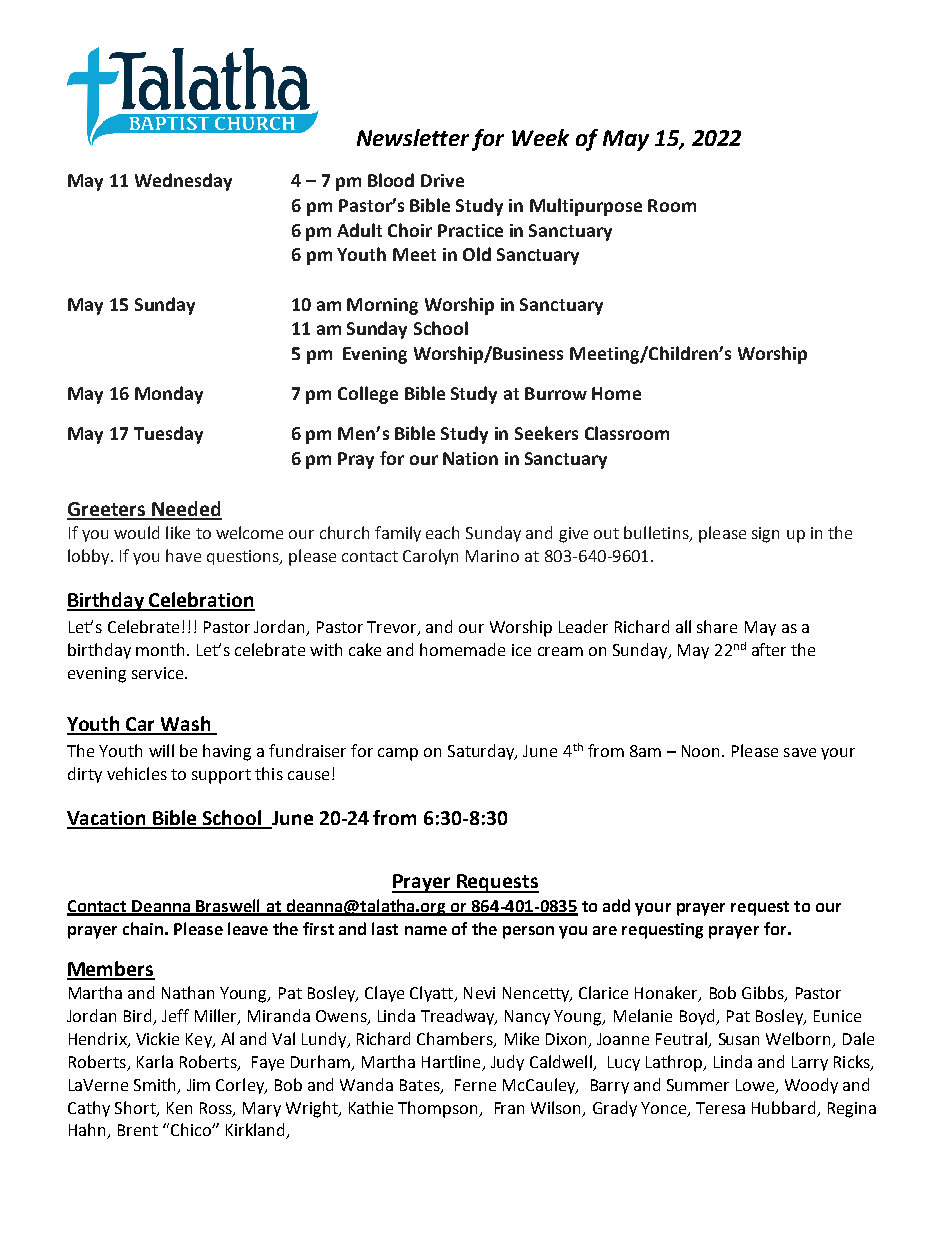  I want to click on Thompson, so click(439, 1109).
